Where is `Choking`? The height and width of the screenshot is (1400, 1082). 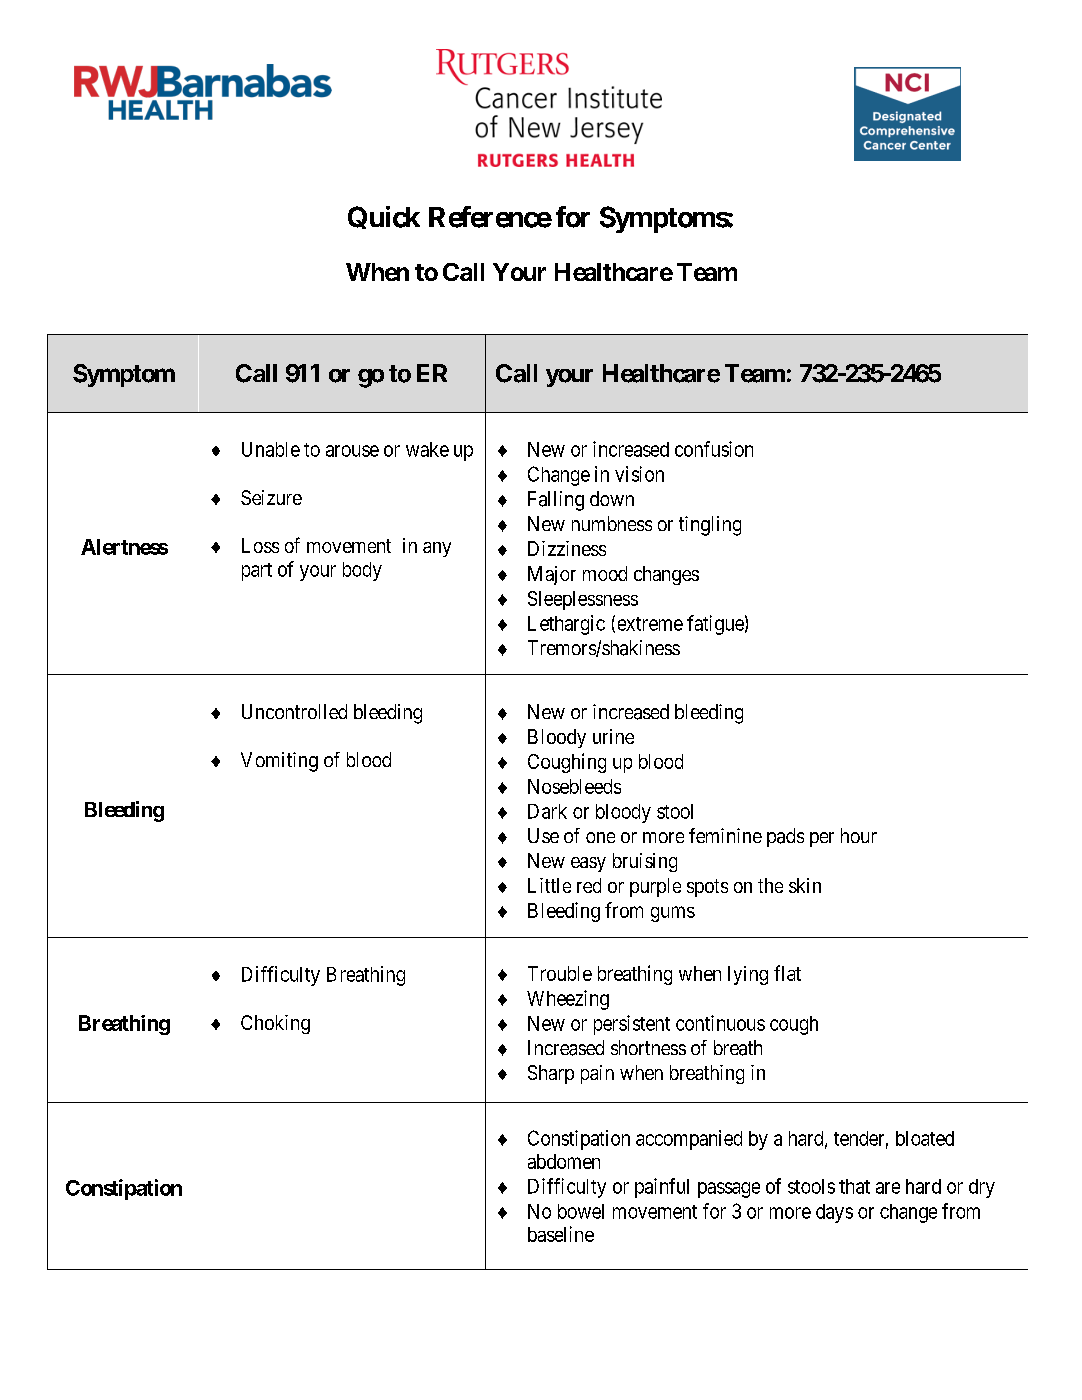 Choking is located at coordinates (275, 1024).
